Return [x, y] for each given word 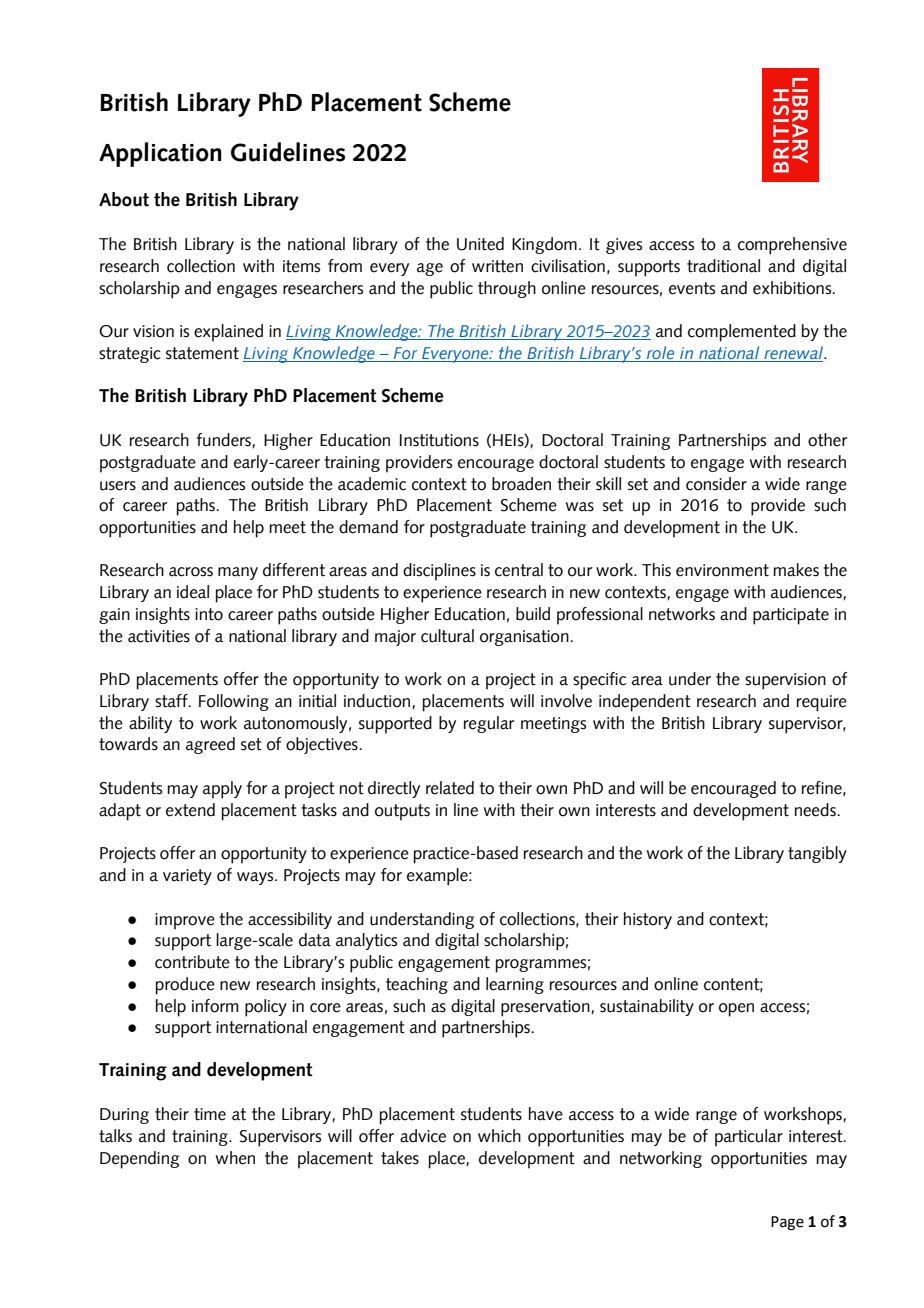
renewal [793, 354]
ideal [193, 592]
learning [515, 985]
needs [816, 810]
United [480, 244]
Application [160, 154]
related [450, 788]
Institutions [439, 440]
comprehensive [792, 246]
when [235, 1158]
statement [202, 353]
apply [222, 790]
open [736, 1010]
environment [722, 570]
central [519, 570]
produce [185, 986]
